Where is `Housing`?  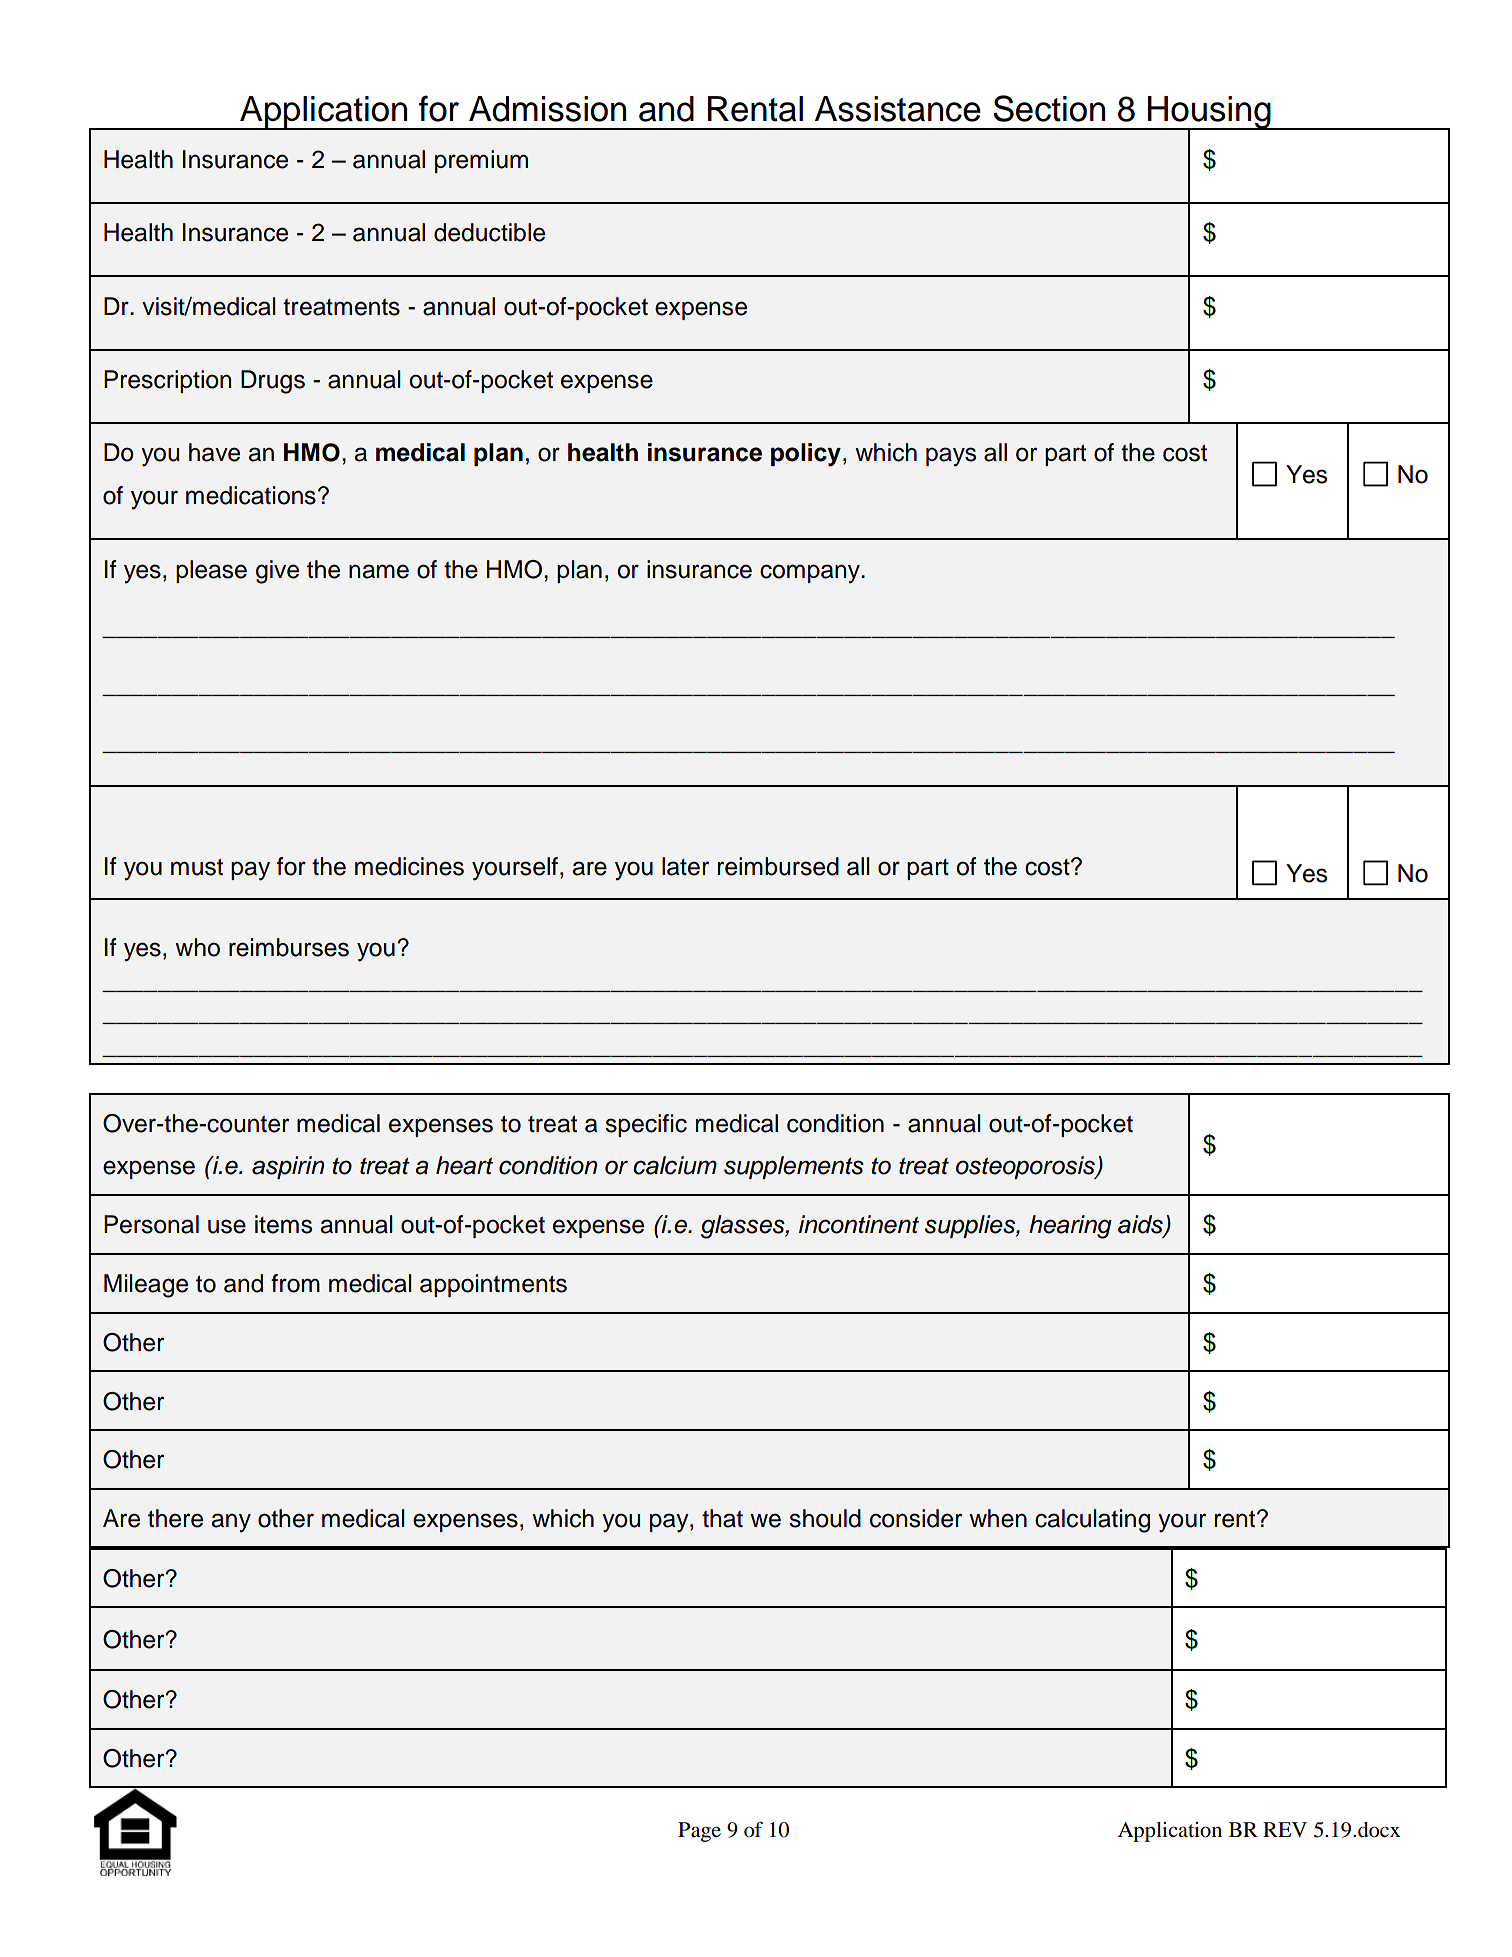
Housing is located at coordinates (1209, 113).
